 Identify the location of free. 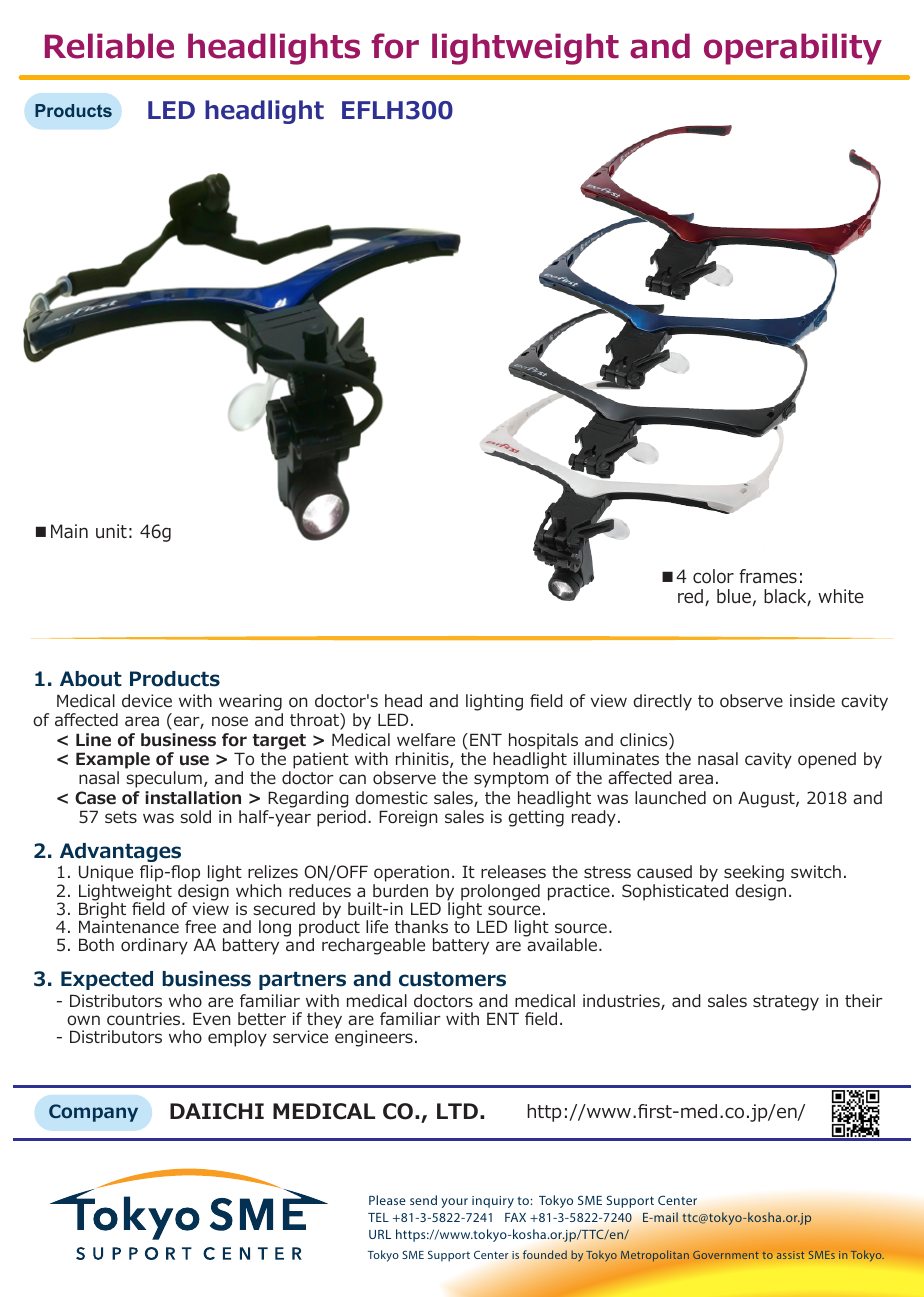
(200, 926).
